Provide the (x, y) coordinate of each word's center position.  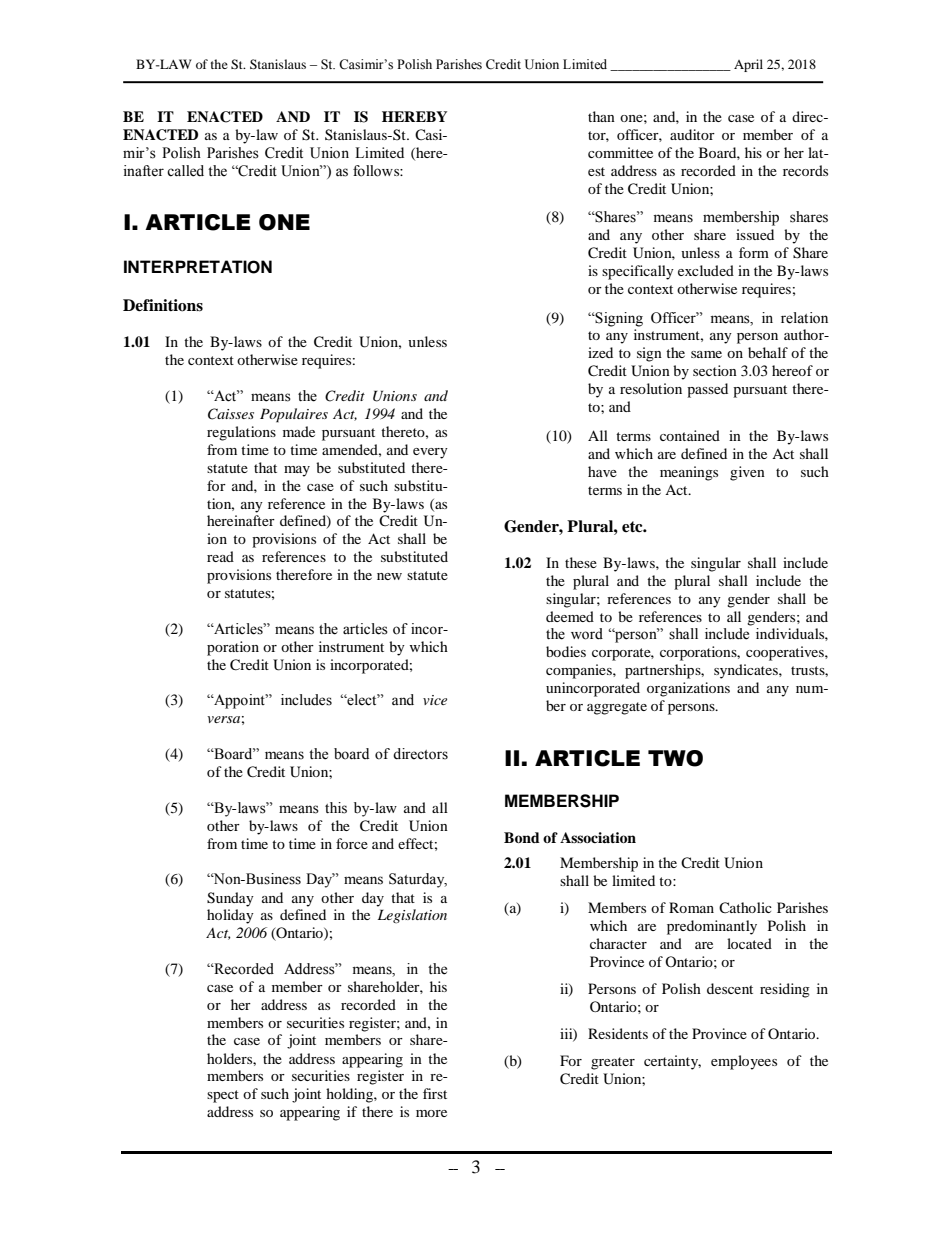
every (430, 453)
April (748, 65)
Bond (522, 837)
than (601, 116)
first (435, 1093)
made (299, 431)
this (336, 808)
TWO (675, 758)
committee (620, 152)
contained (690, 435)
